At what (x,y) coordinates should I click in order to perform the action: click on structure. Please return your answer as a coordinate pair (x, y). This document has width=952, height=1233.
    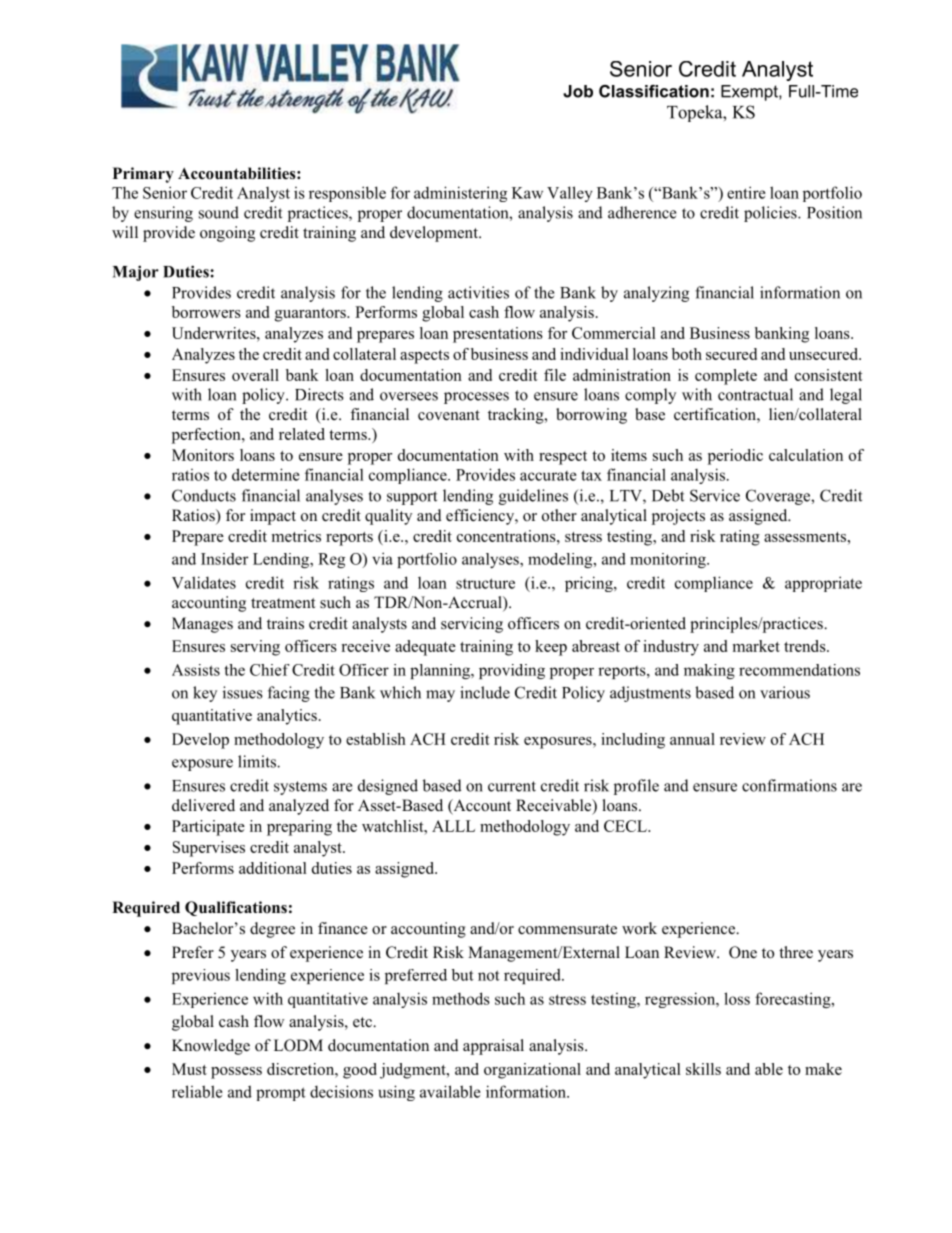
    Looking at the image, I should click on (485, 583).
